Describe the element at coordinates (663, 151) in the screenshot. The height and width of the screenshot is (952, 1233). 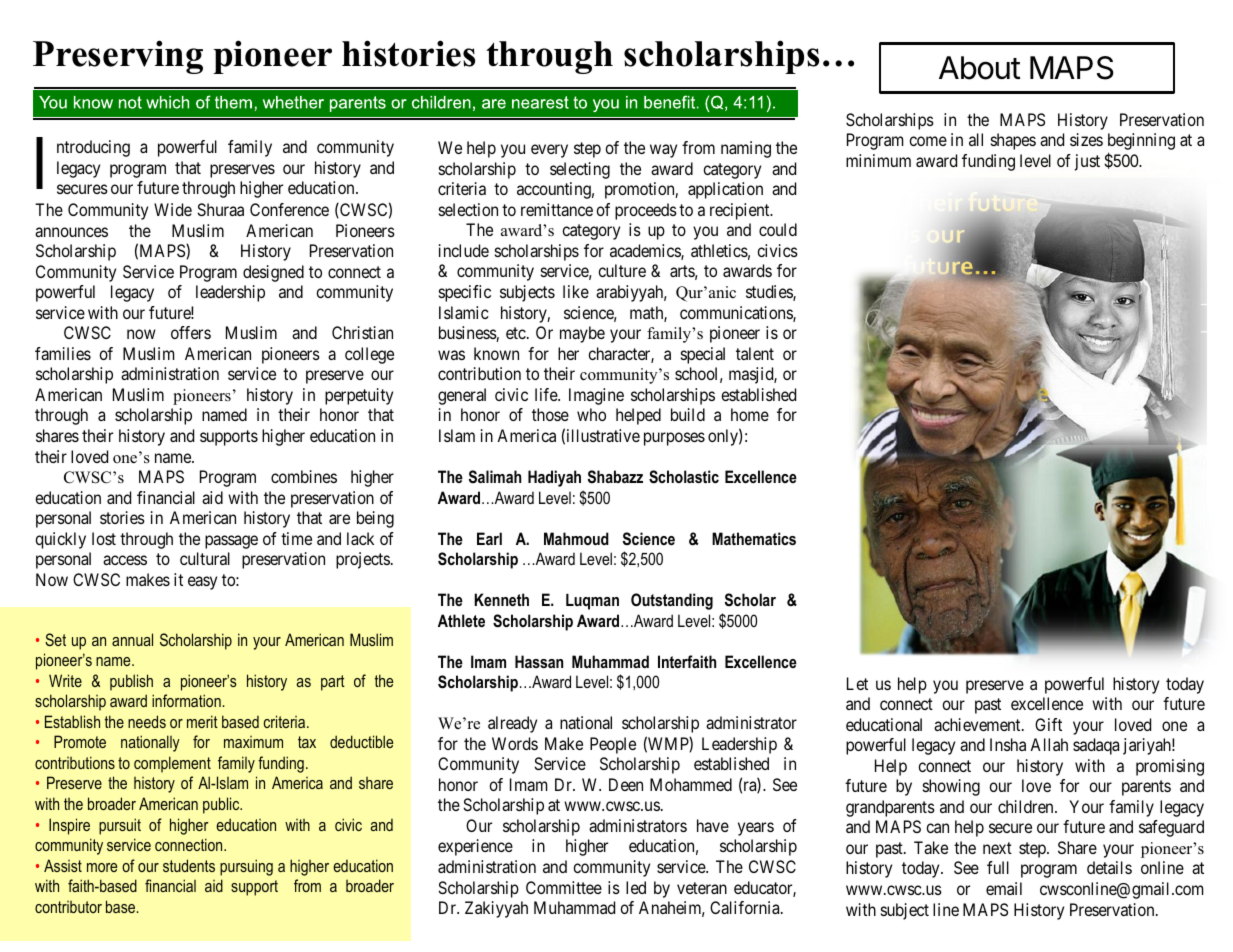
I see `way` at that location.
